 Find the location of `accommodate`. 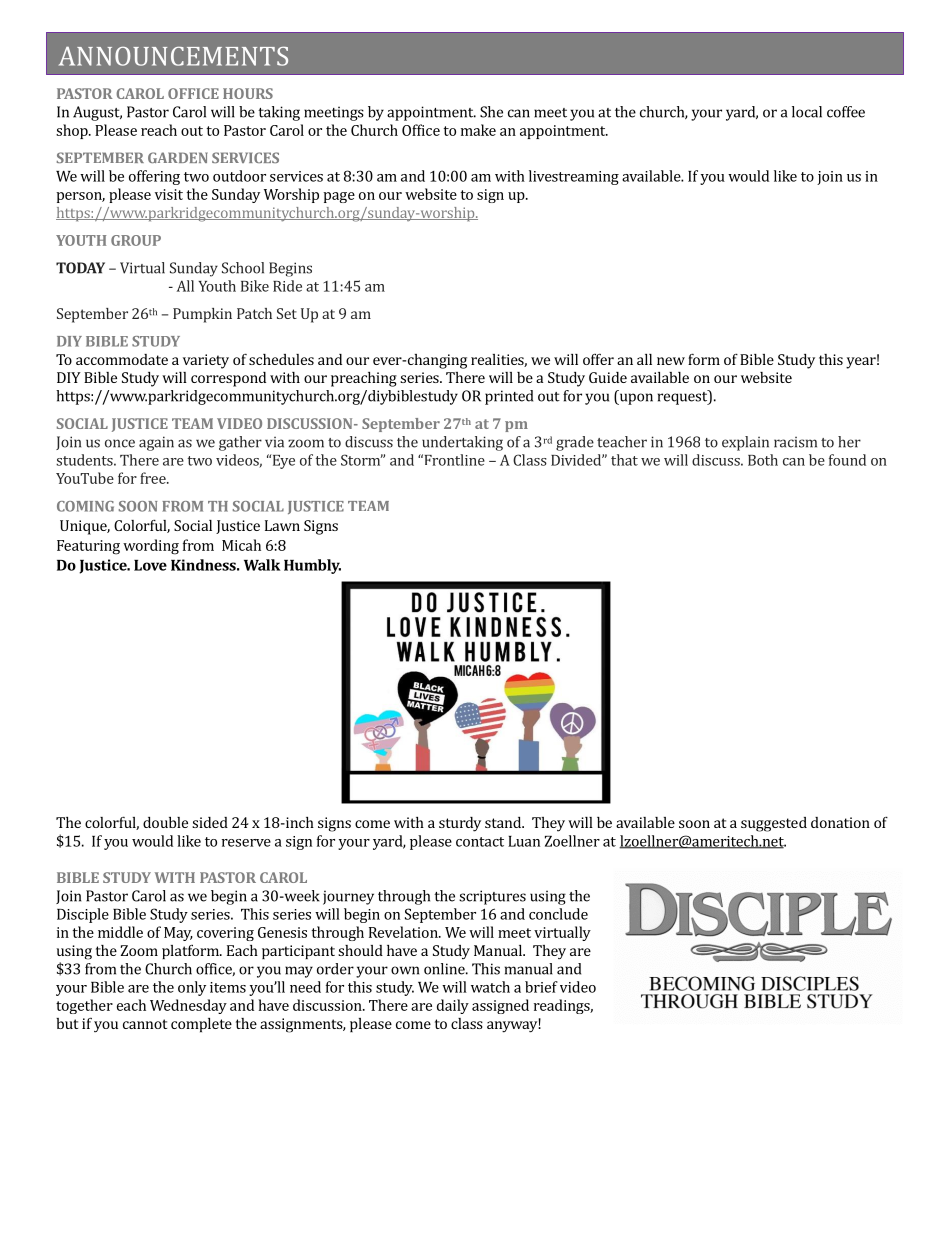

accommodate is located at coordinates (122, 359).
